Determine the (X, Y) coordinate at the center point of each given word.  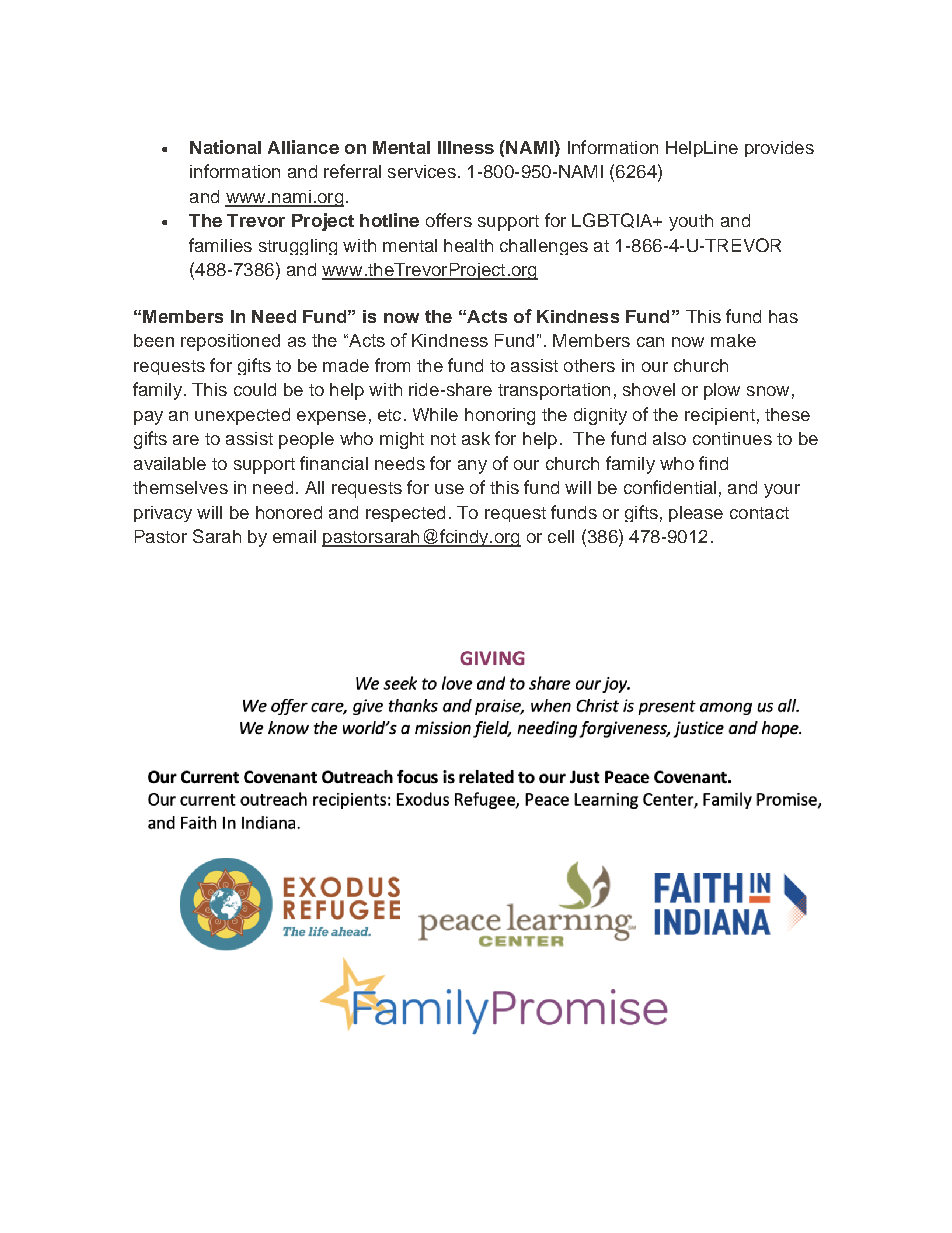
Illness (466, 147)
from (392, 365)
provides (779, 149)
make (733, 340)
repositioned (230, 342)
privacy (163, 514)
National (225, 147)
